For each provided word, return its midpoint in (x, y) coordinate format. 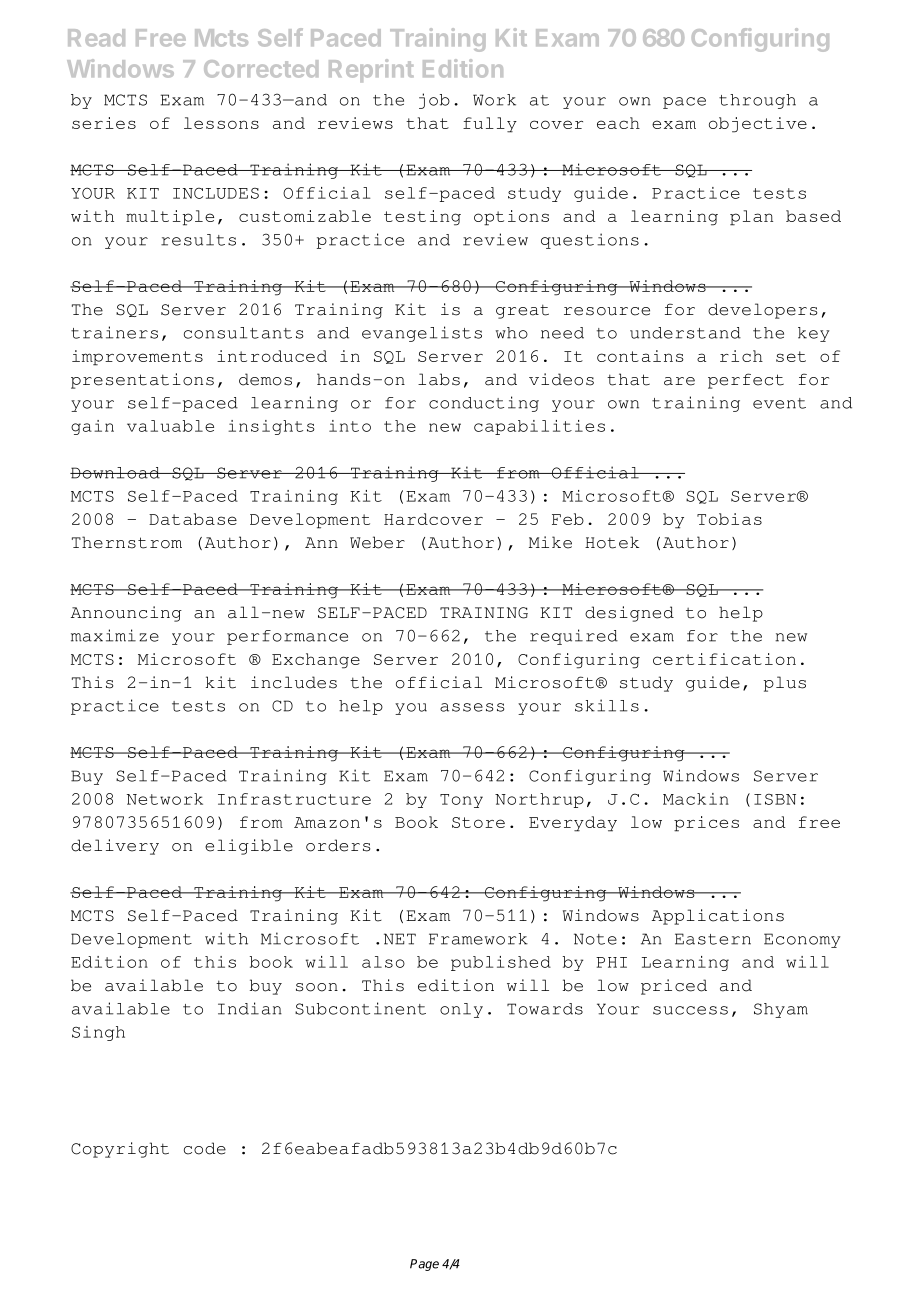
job (434, 101)
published (501, 963)
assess (472, 707)
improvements (137, 358)
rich (741, 356)
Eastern (713, 939)
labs (439, 379)
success (690, 1010)
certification (724, 659)
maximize (115, 635)
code (205, 1148)
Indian (250, 1008)
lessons (221, 123)
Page (424, 1265)
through (757, 101)
